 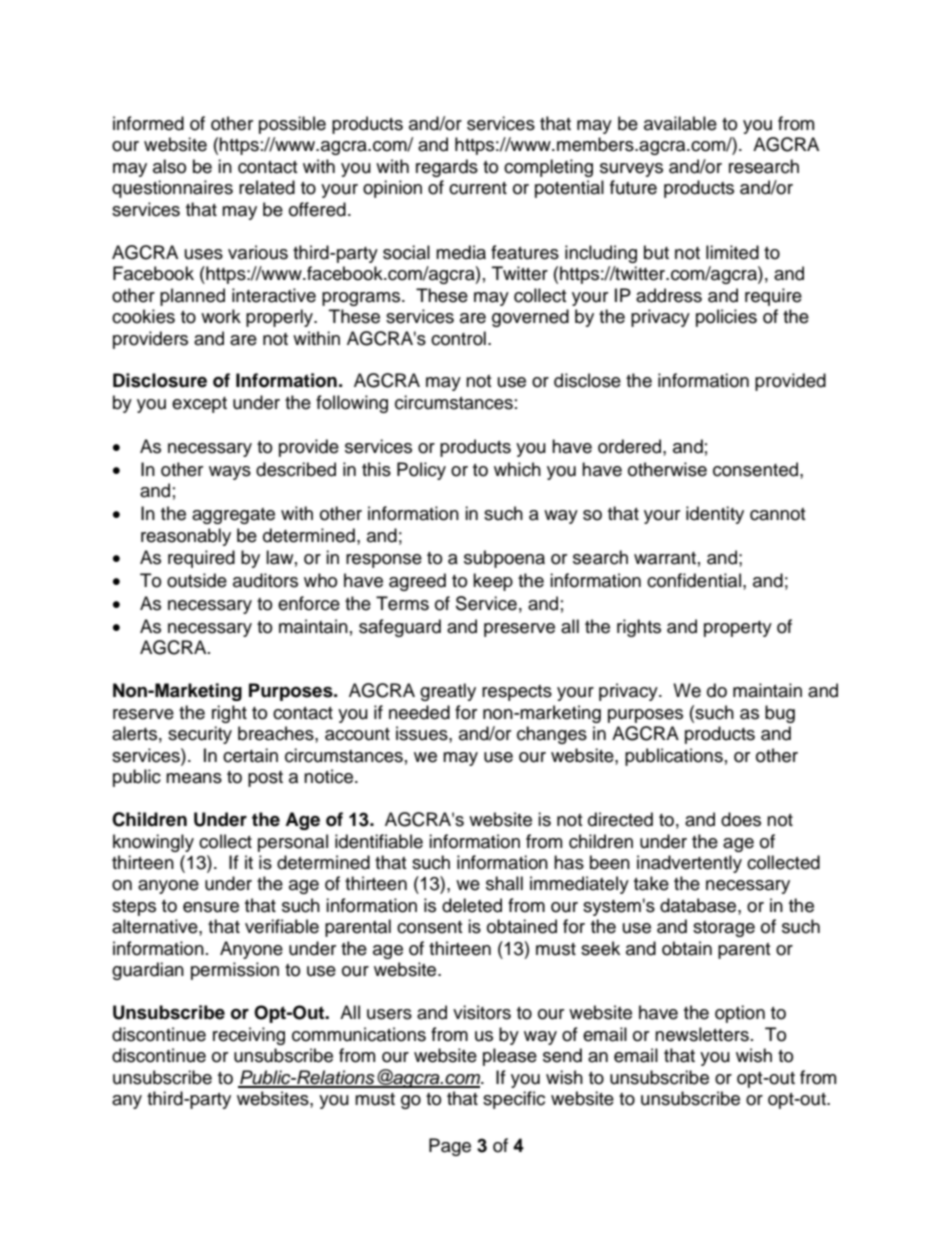 What do you see at coordinates (230, 473) in the screenshot?
I see `ways` at bounding box center [230, 473].
